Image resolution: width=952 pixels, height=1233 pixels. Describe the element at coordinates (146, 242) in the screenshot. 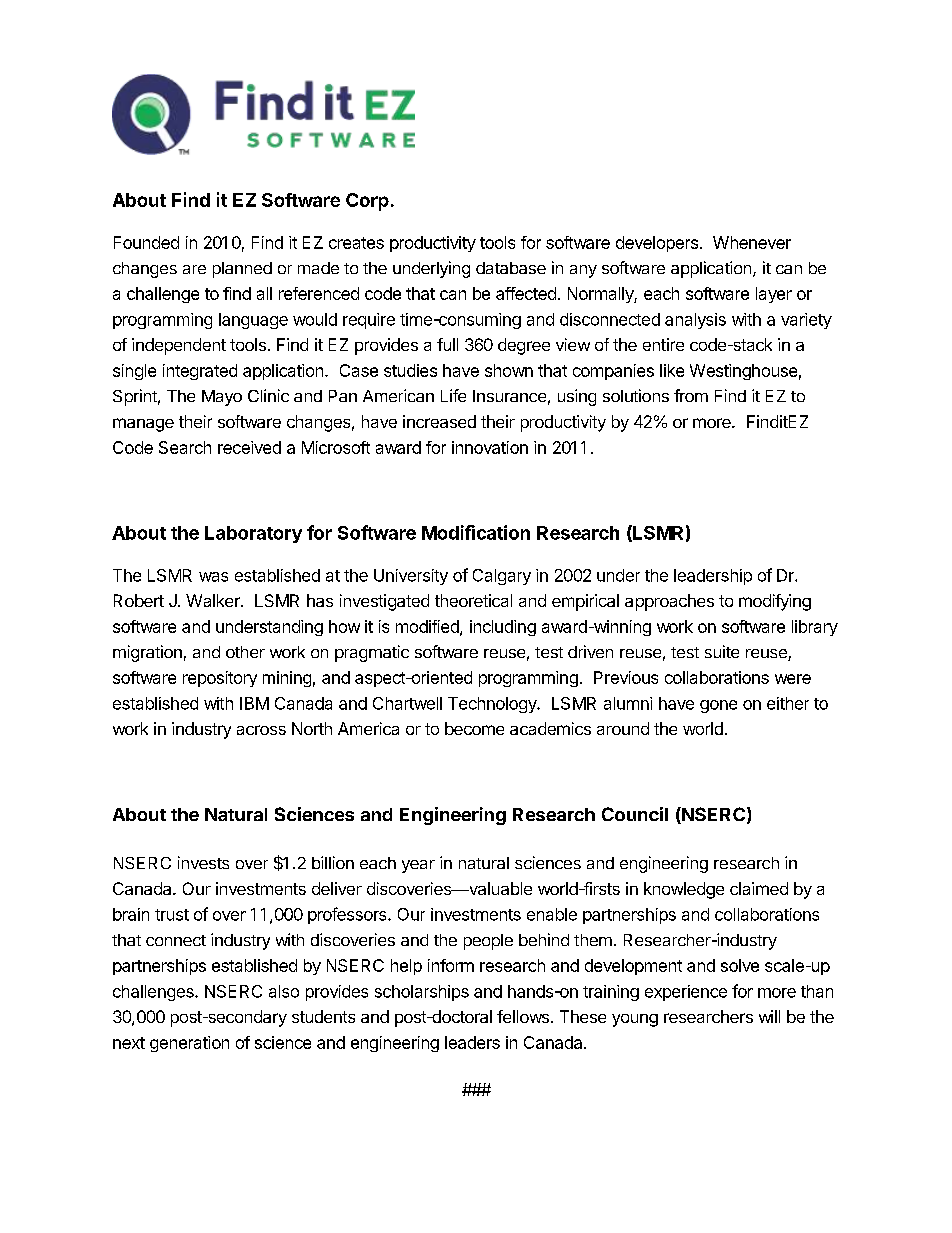

I see `Founded` at that location.
